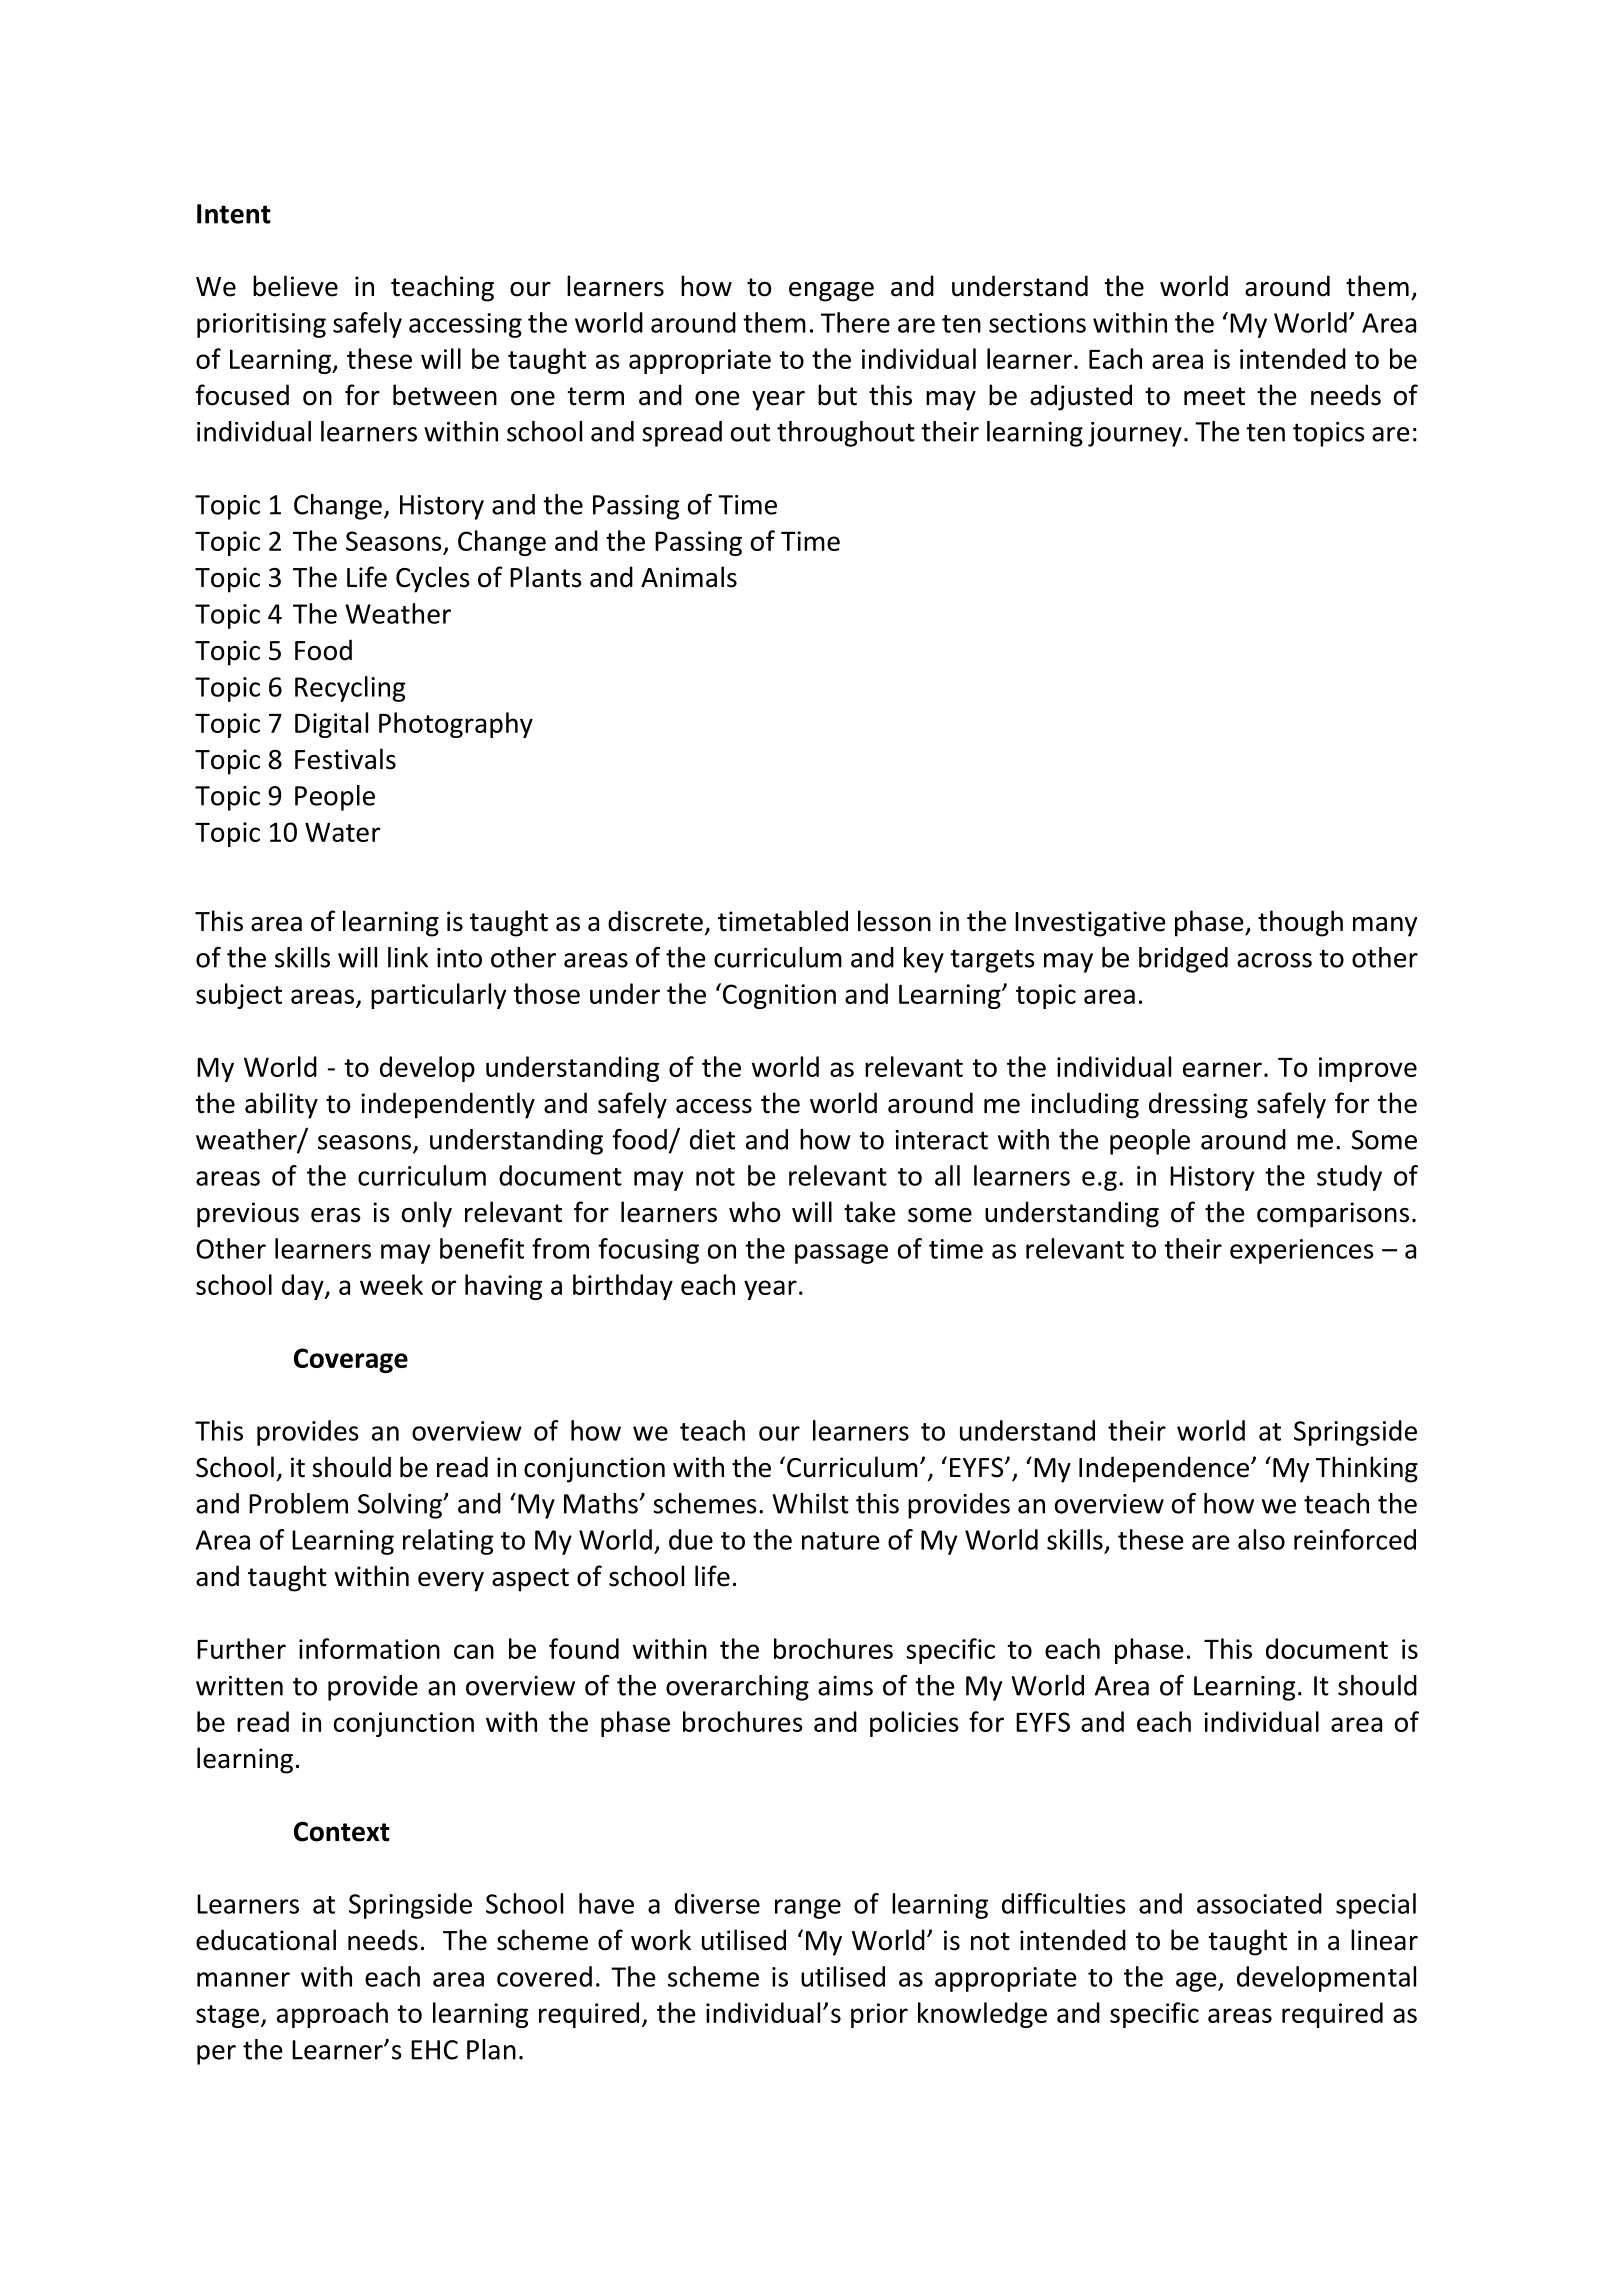 Image resolution: width=1613 pixels, height=2282 pixels. What do you see at coordinates (1164, 1469) in the screenshot?
I see `Independence` at bounding box center [1164, 1469].
